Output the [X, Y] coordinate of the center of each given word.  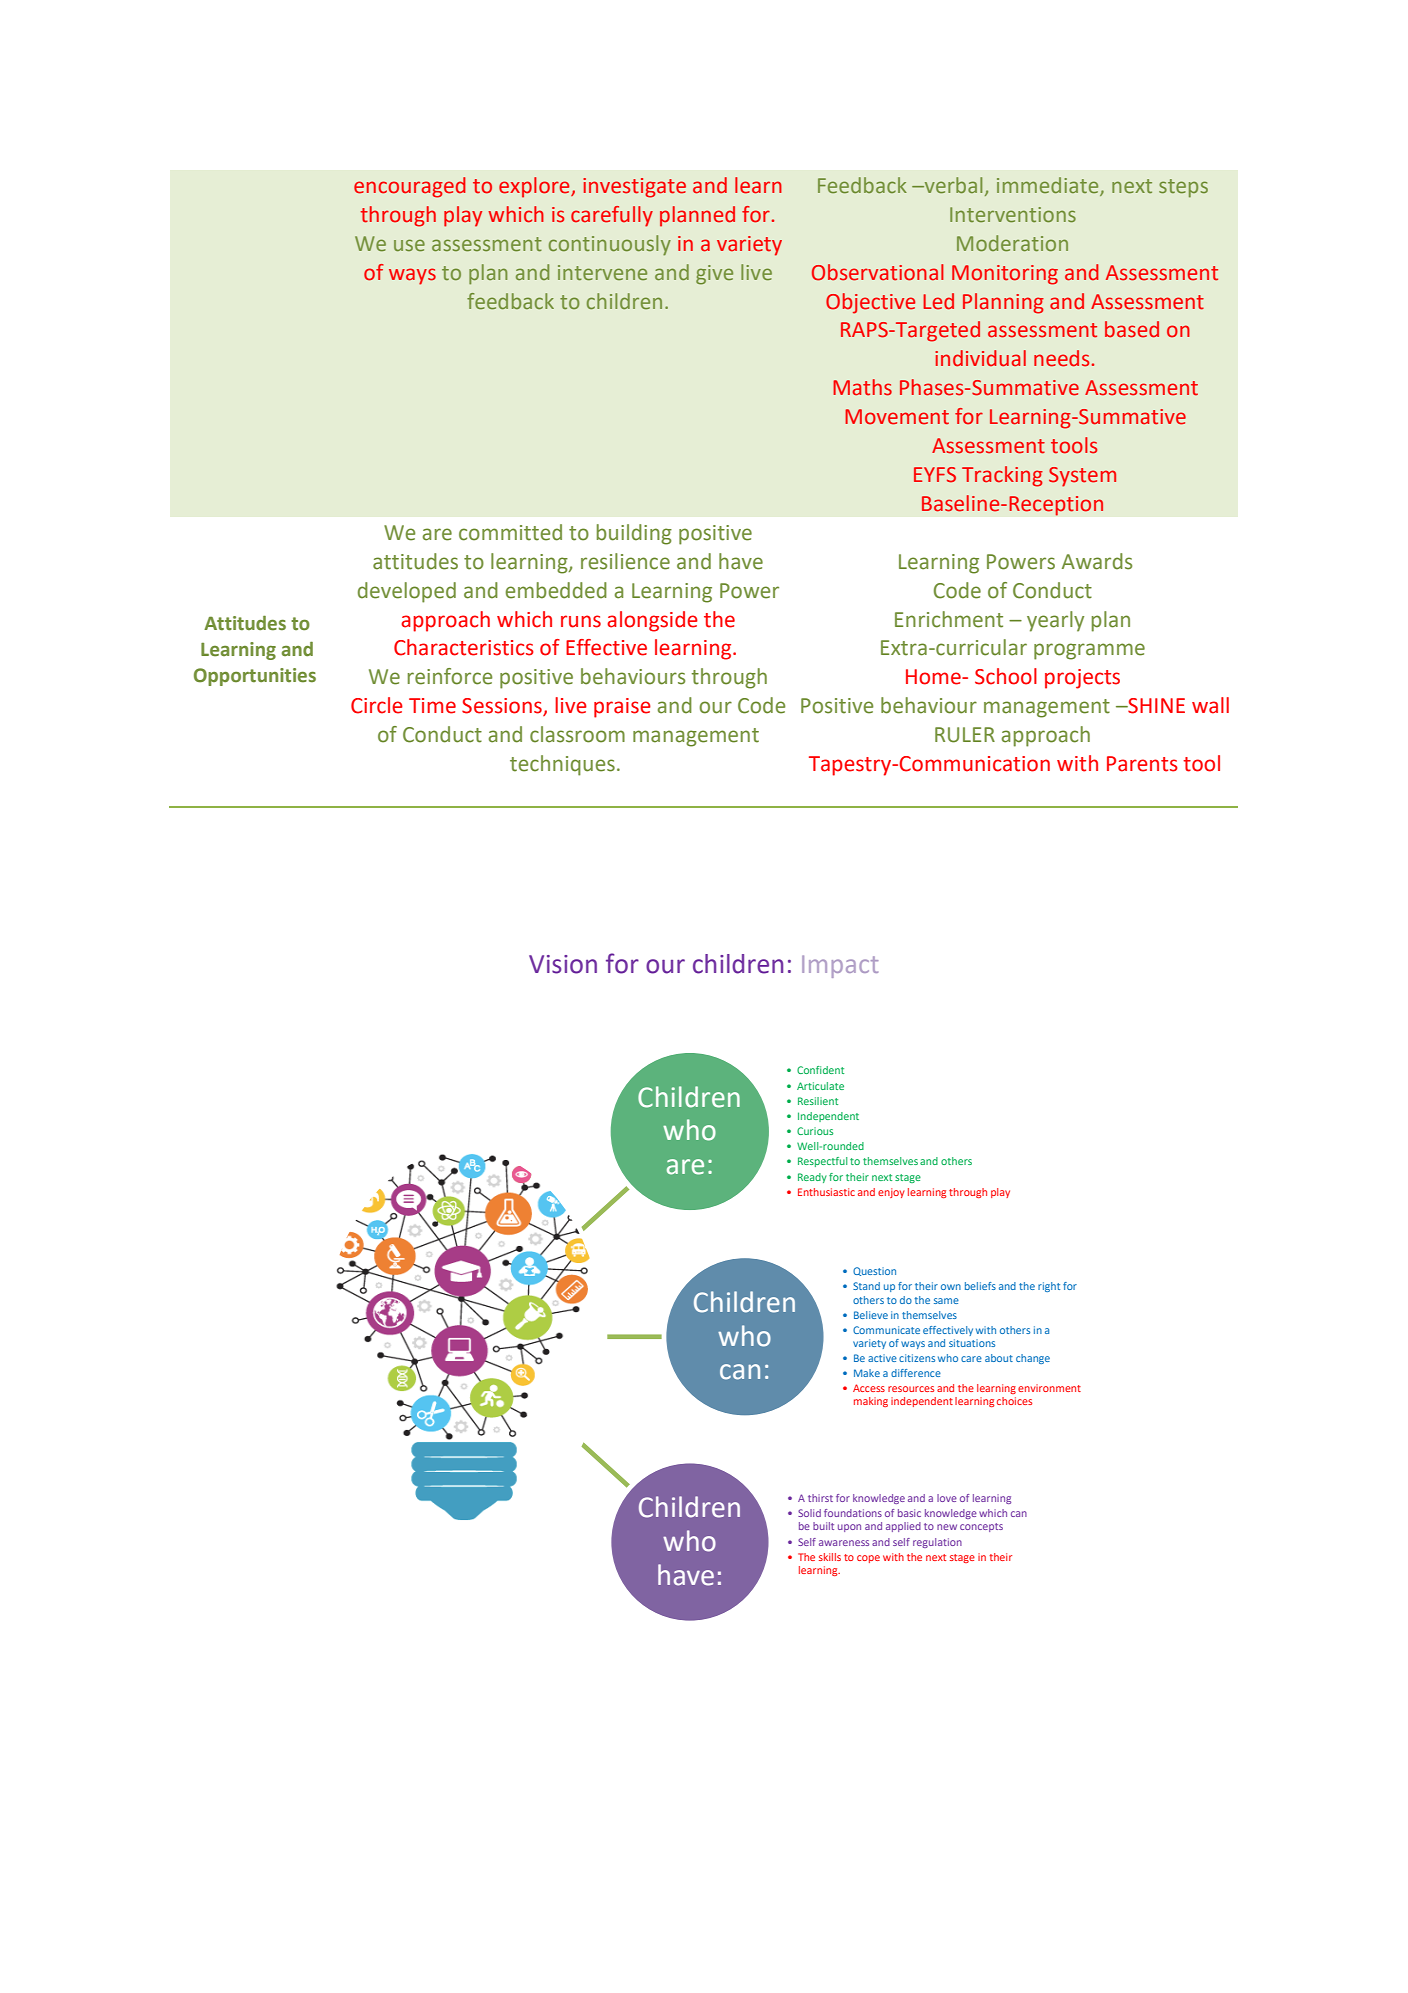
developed [407, 592]
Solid [809, 1513]
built [823, 1526]
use [409, 245]
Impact [840, 966]
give [714, 275]
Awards [1097, 561]
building [634, 534]
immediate [1049, 186]
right [1049, 1287]
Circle [377, 705]
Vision [563, 964]
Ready [812, 1178]
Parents [1142, 764]
